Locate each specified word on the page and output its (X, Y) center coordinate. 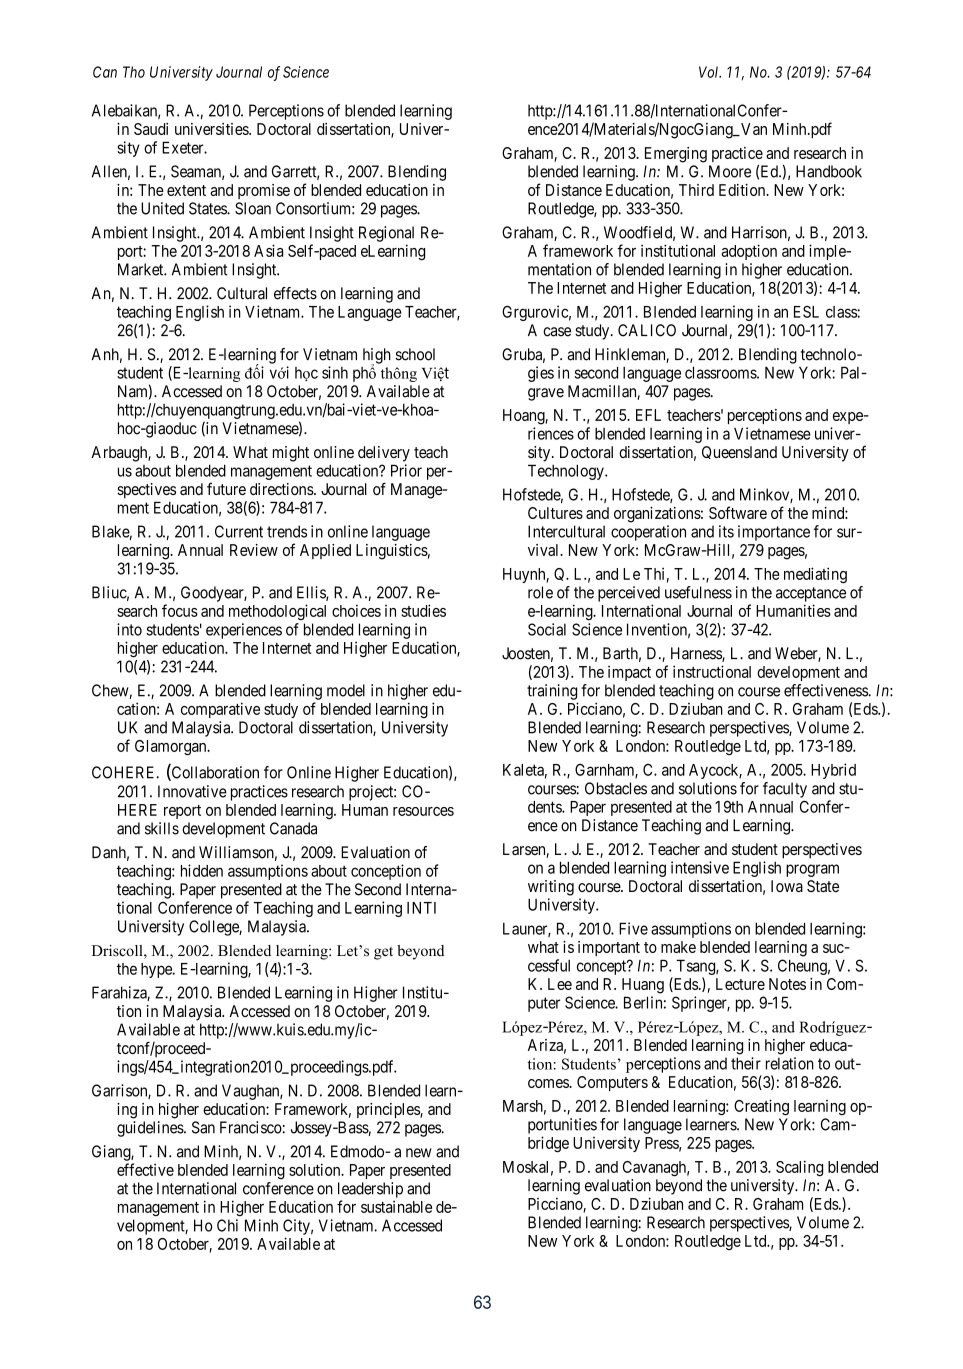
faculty (785, 790)
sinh (335, 372)
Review (254, 550)
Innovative (192, 791)
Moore (730, 171)
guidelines (151, 1129)
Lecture (740, 984)
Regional (386, 234)
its (726, 531)
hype (157, 970)
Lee (560, 984)
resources (423, 811)
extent (186, 190)
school (415, 354)
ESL (806, 312)
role (540, 592)
